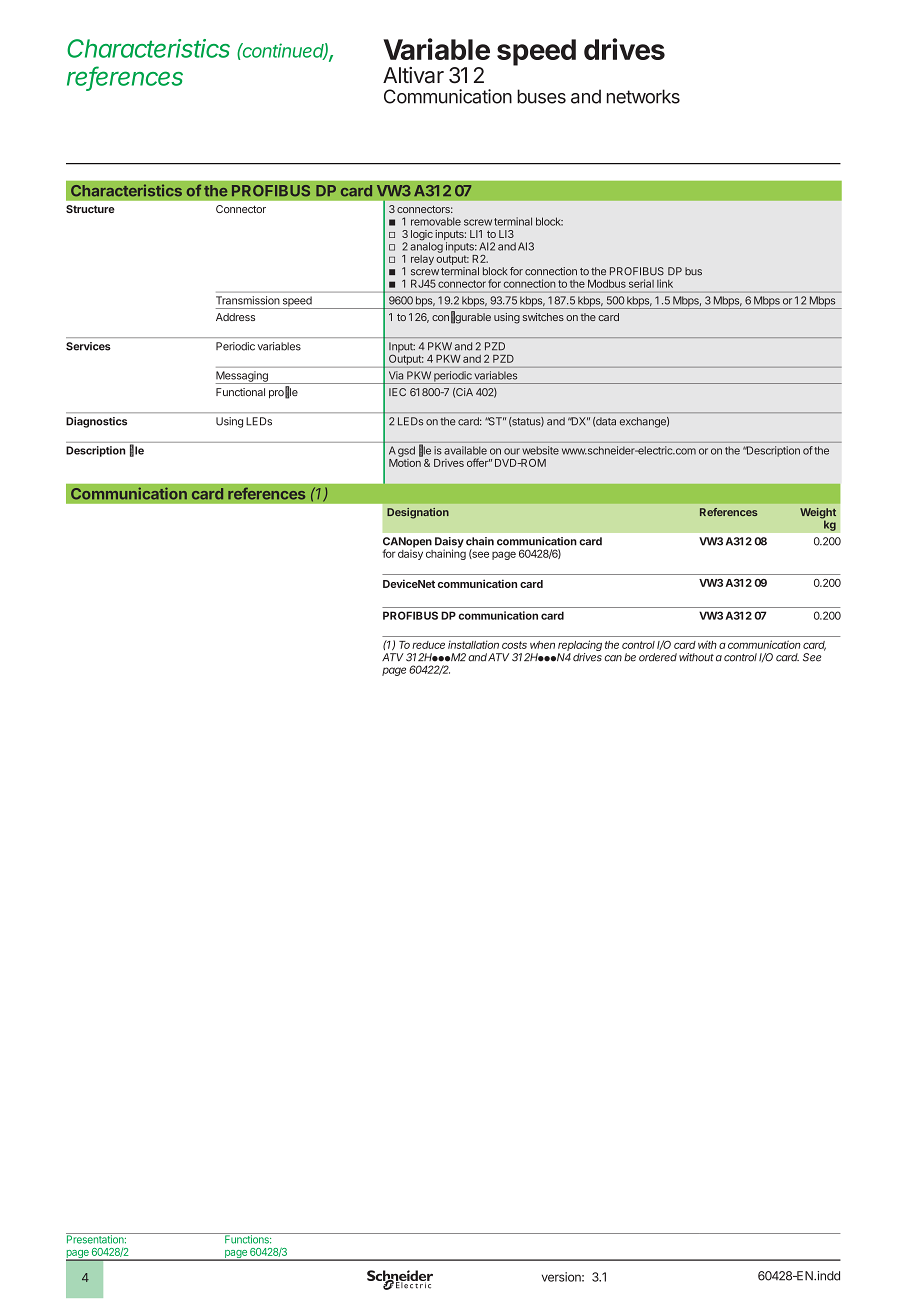 This document has width=924, height=1308. Describe the element at coordinates (396, 375) in the document. I see `Via` at that location.
